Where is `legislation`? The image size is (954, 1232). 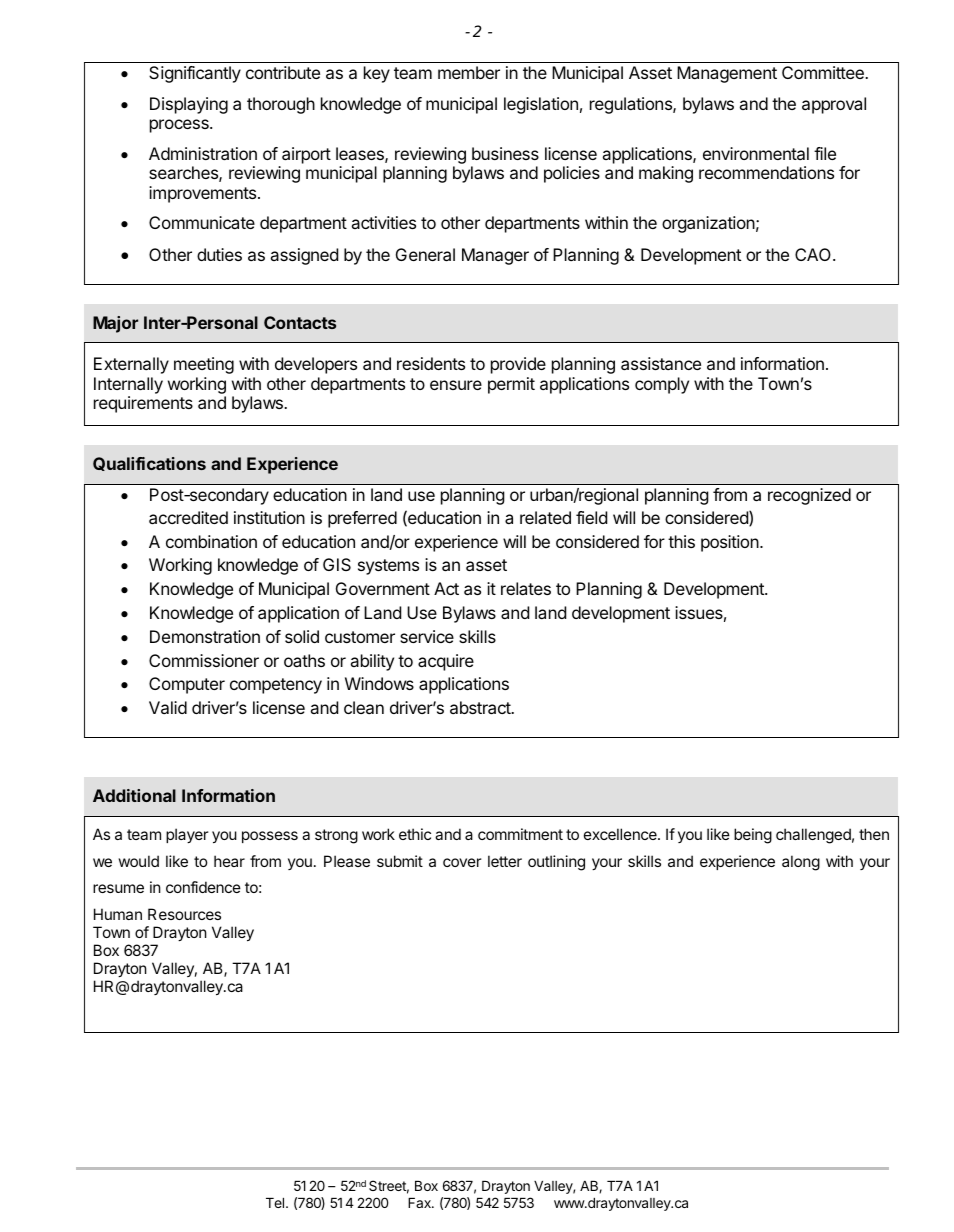
legislation is located at coordinates (541, 105).
